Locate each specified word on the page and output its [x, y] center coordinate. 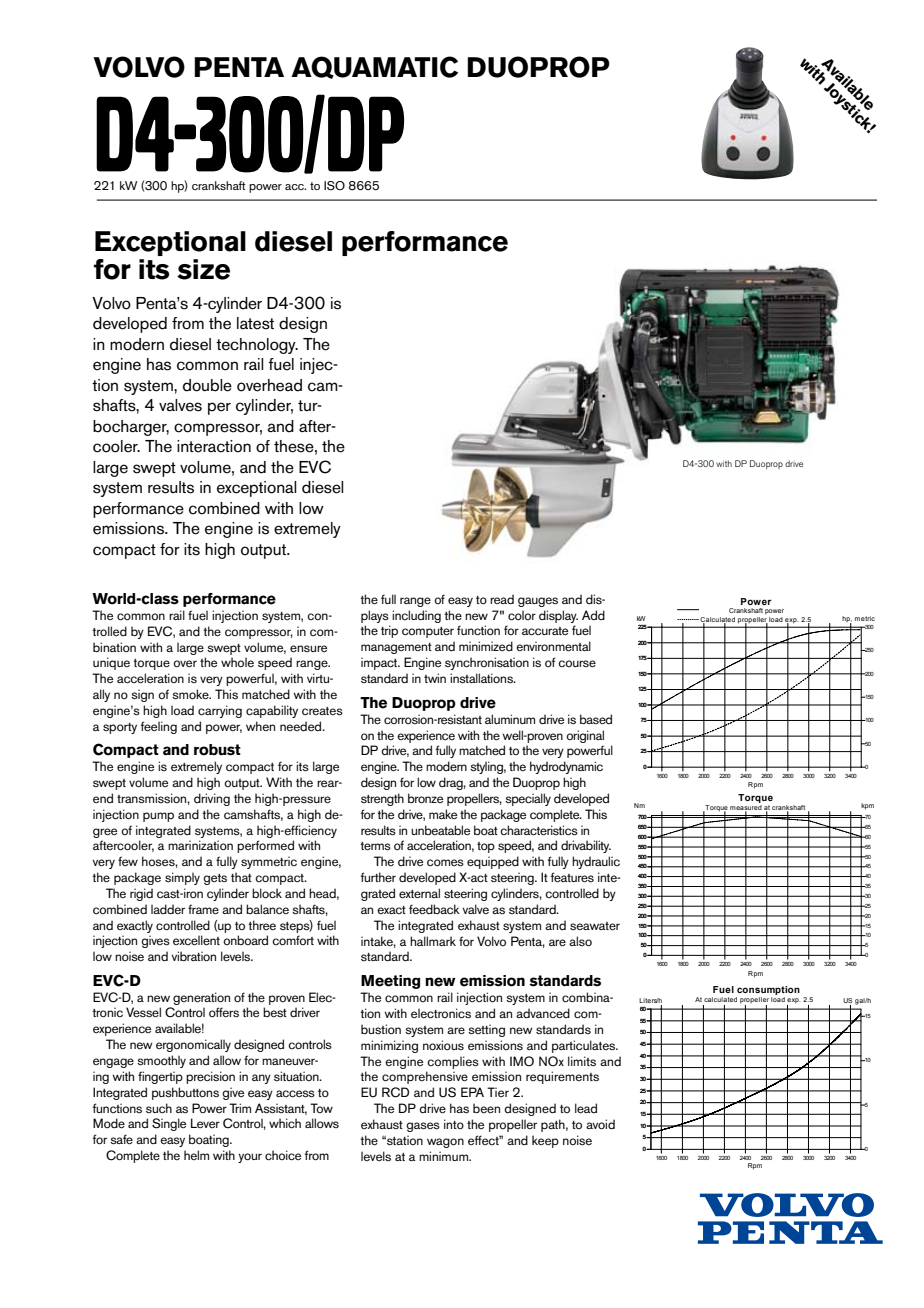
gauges [538, 602]
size [203, 269]
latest [255, 323]
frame [203, 909]
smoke [191, 694]
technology [257, 346]
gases [423, 1127]
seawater [595, 926]
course [577, 664]
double [207, 385]
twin [435, 678]
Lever [205, 1123]
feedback [434, 909]
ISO [334, 186]
